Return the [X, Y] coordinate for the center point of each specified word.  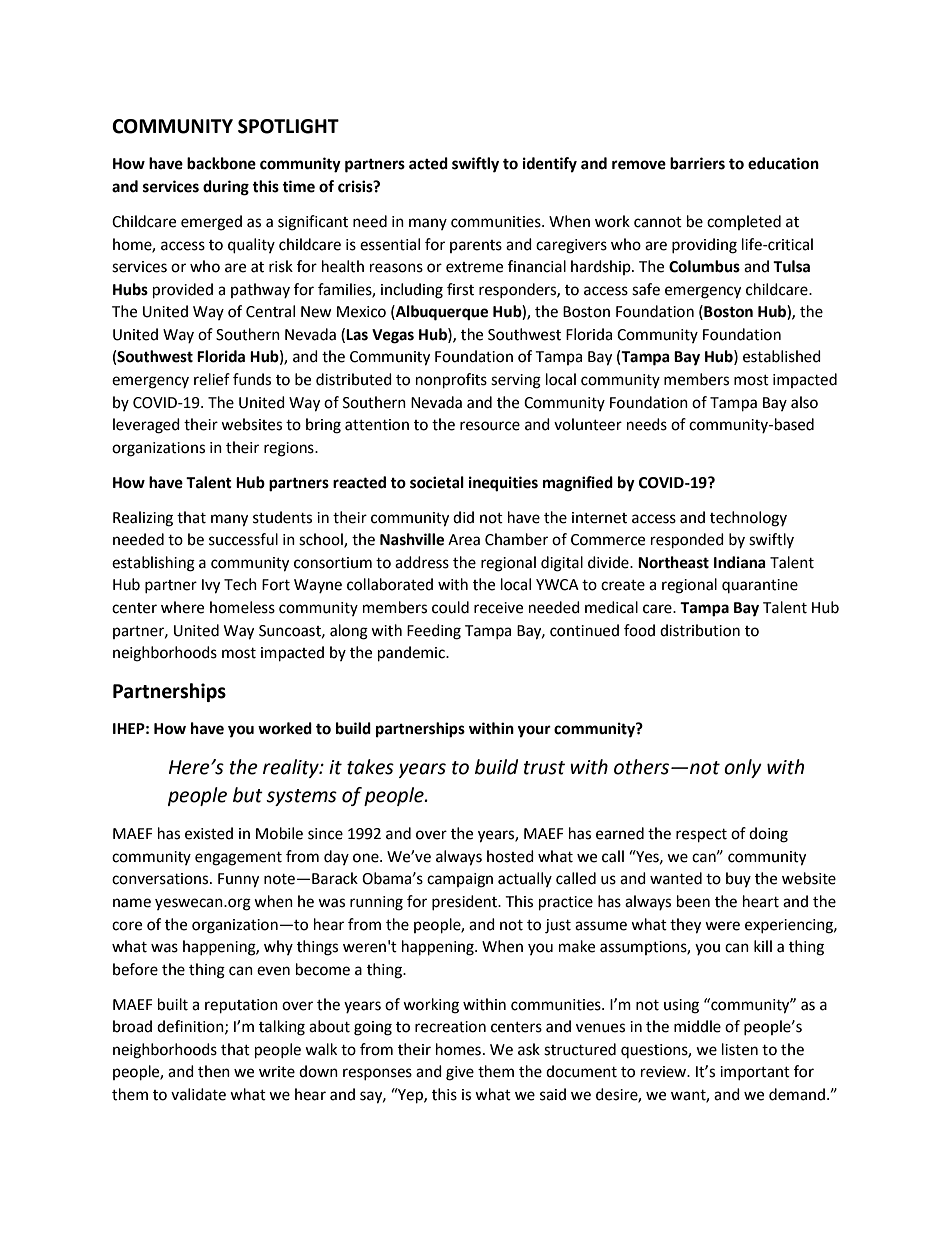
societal [437, 482]
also [804, 402]
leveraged [146, 426]
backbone [221, 163]
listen [740, 1049]
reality [292, 768]
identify [550, 165]
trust [544, 768]
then [214, 1071]
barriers [697, 163]
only [743, 768]
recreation [450, 1027]
